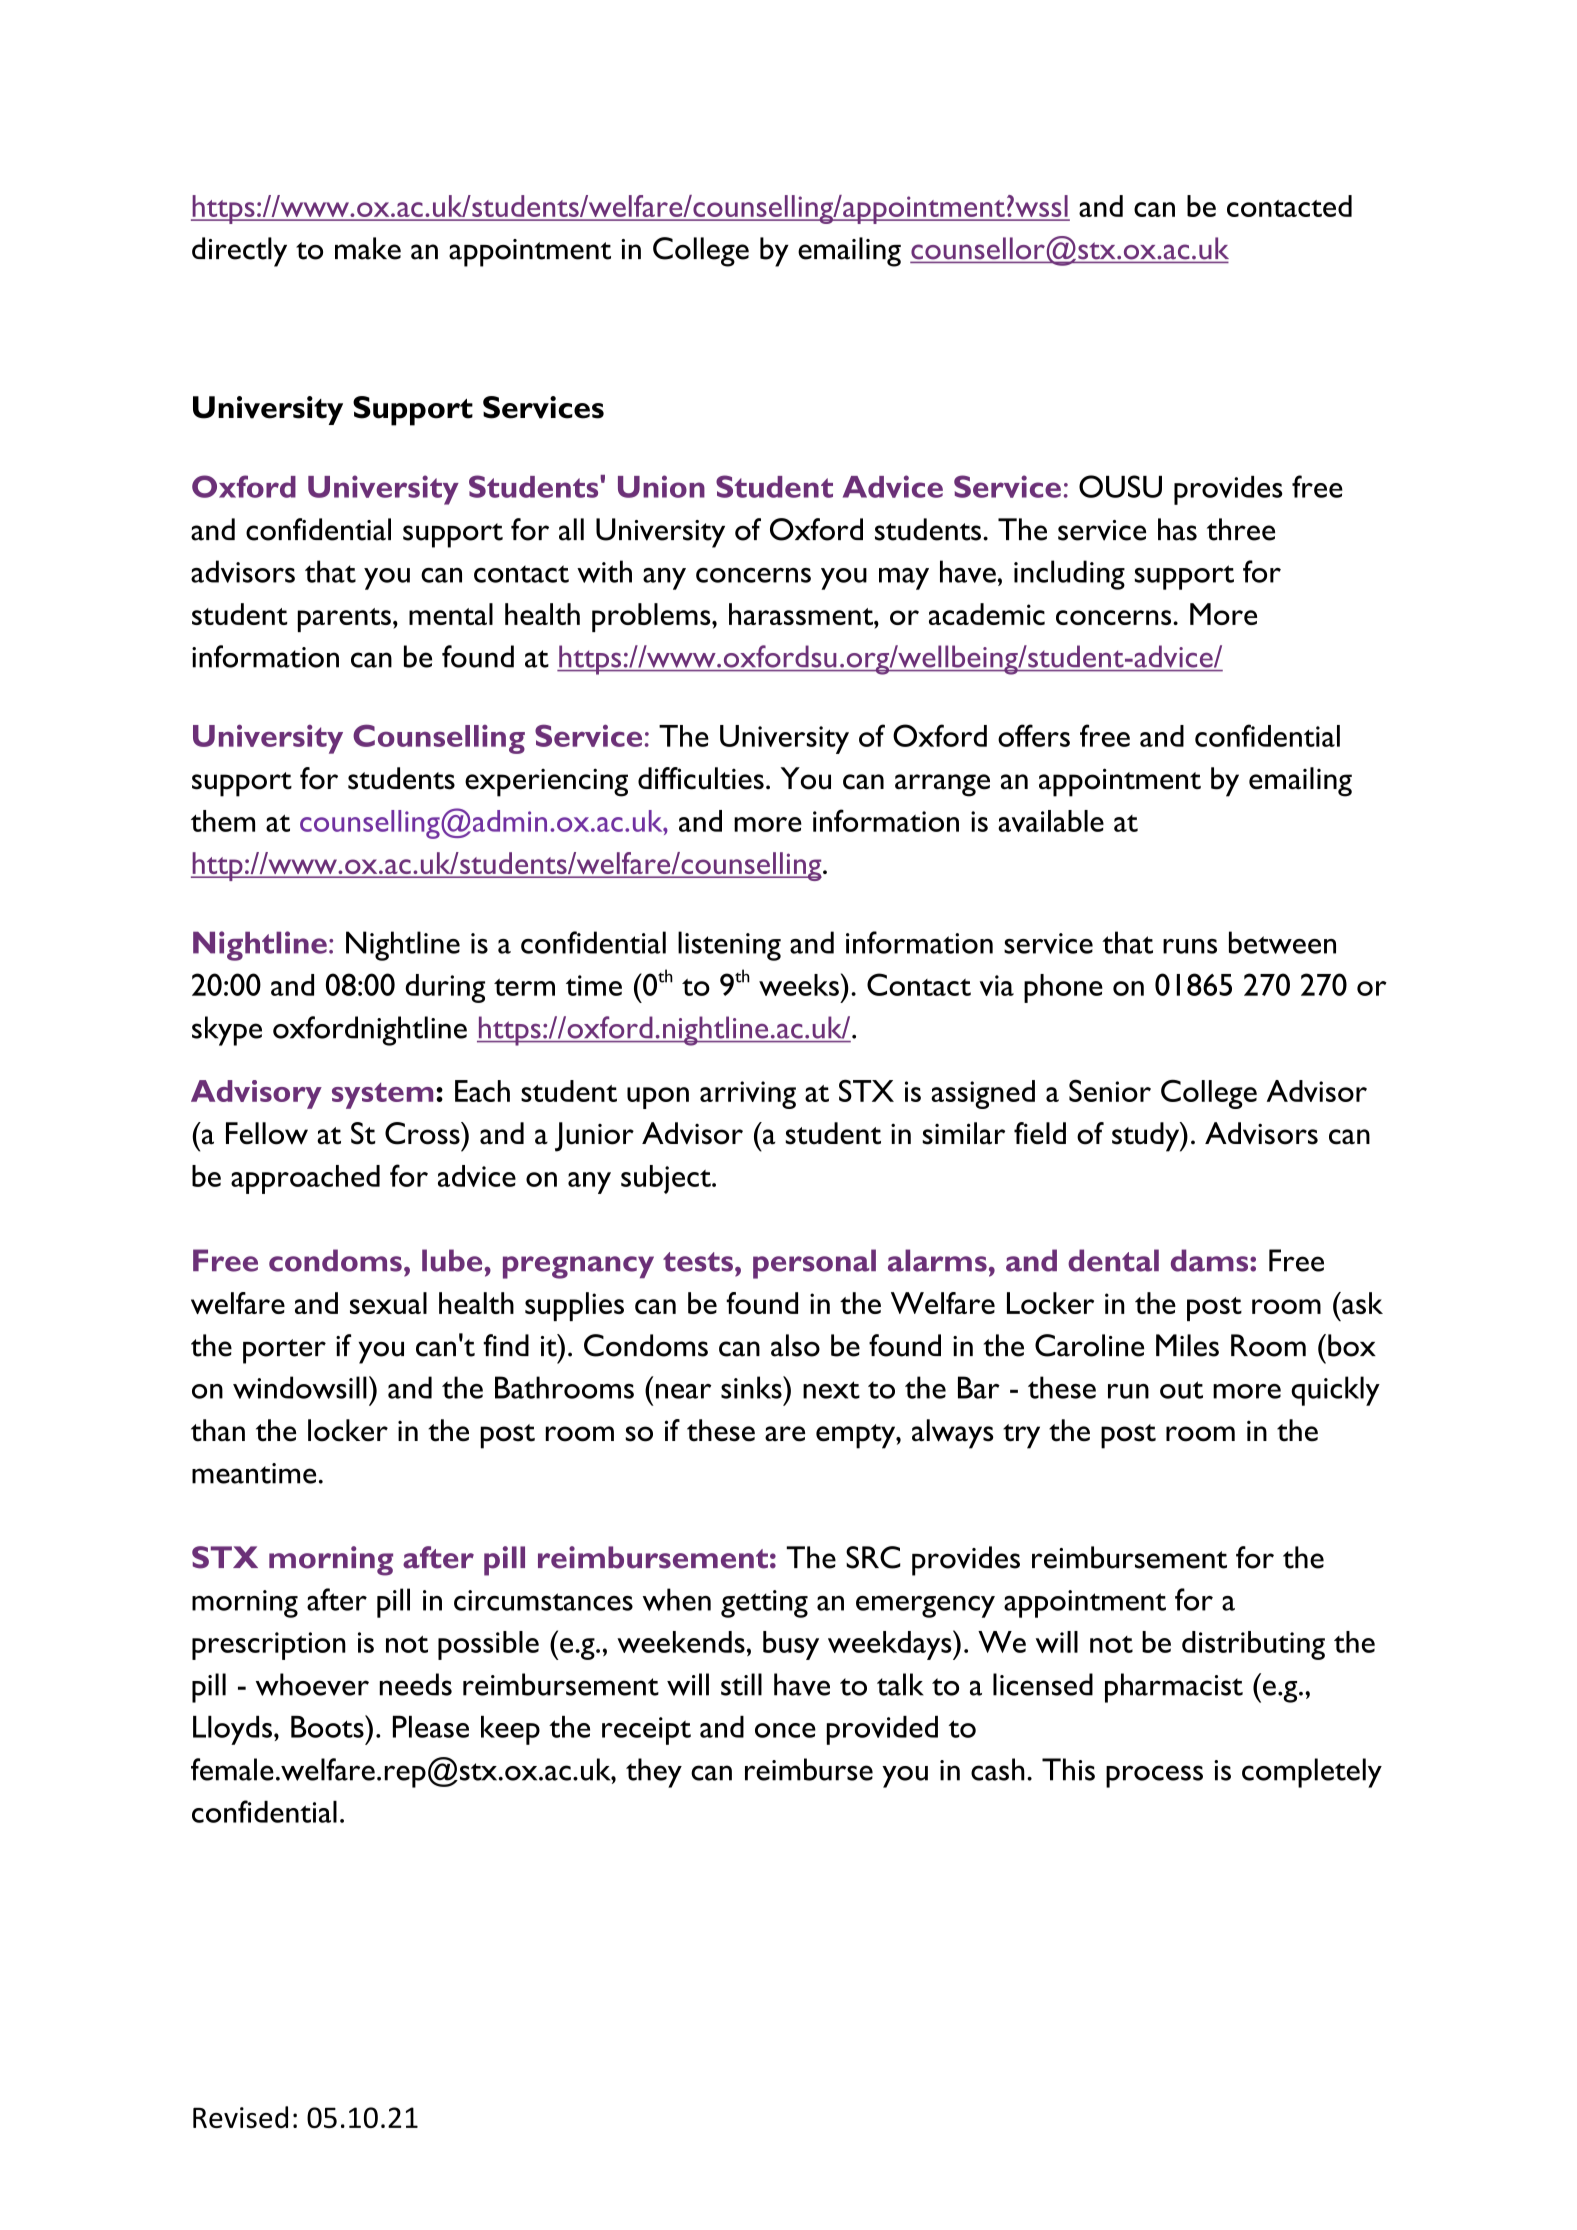  What do you see at coordinates (368, 248) in the page?
I see `make` at bounding box center [368, 248].
